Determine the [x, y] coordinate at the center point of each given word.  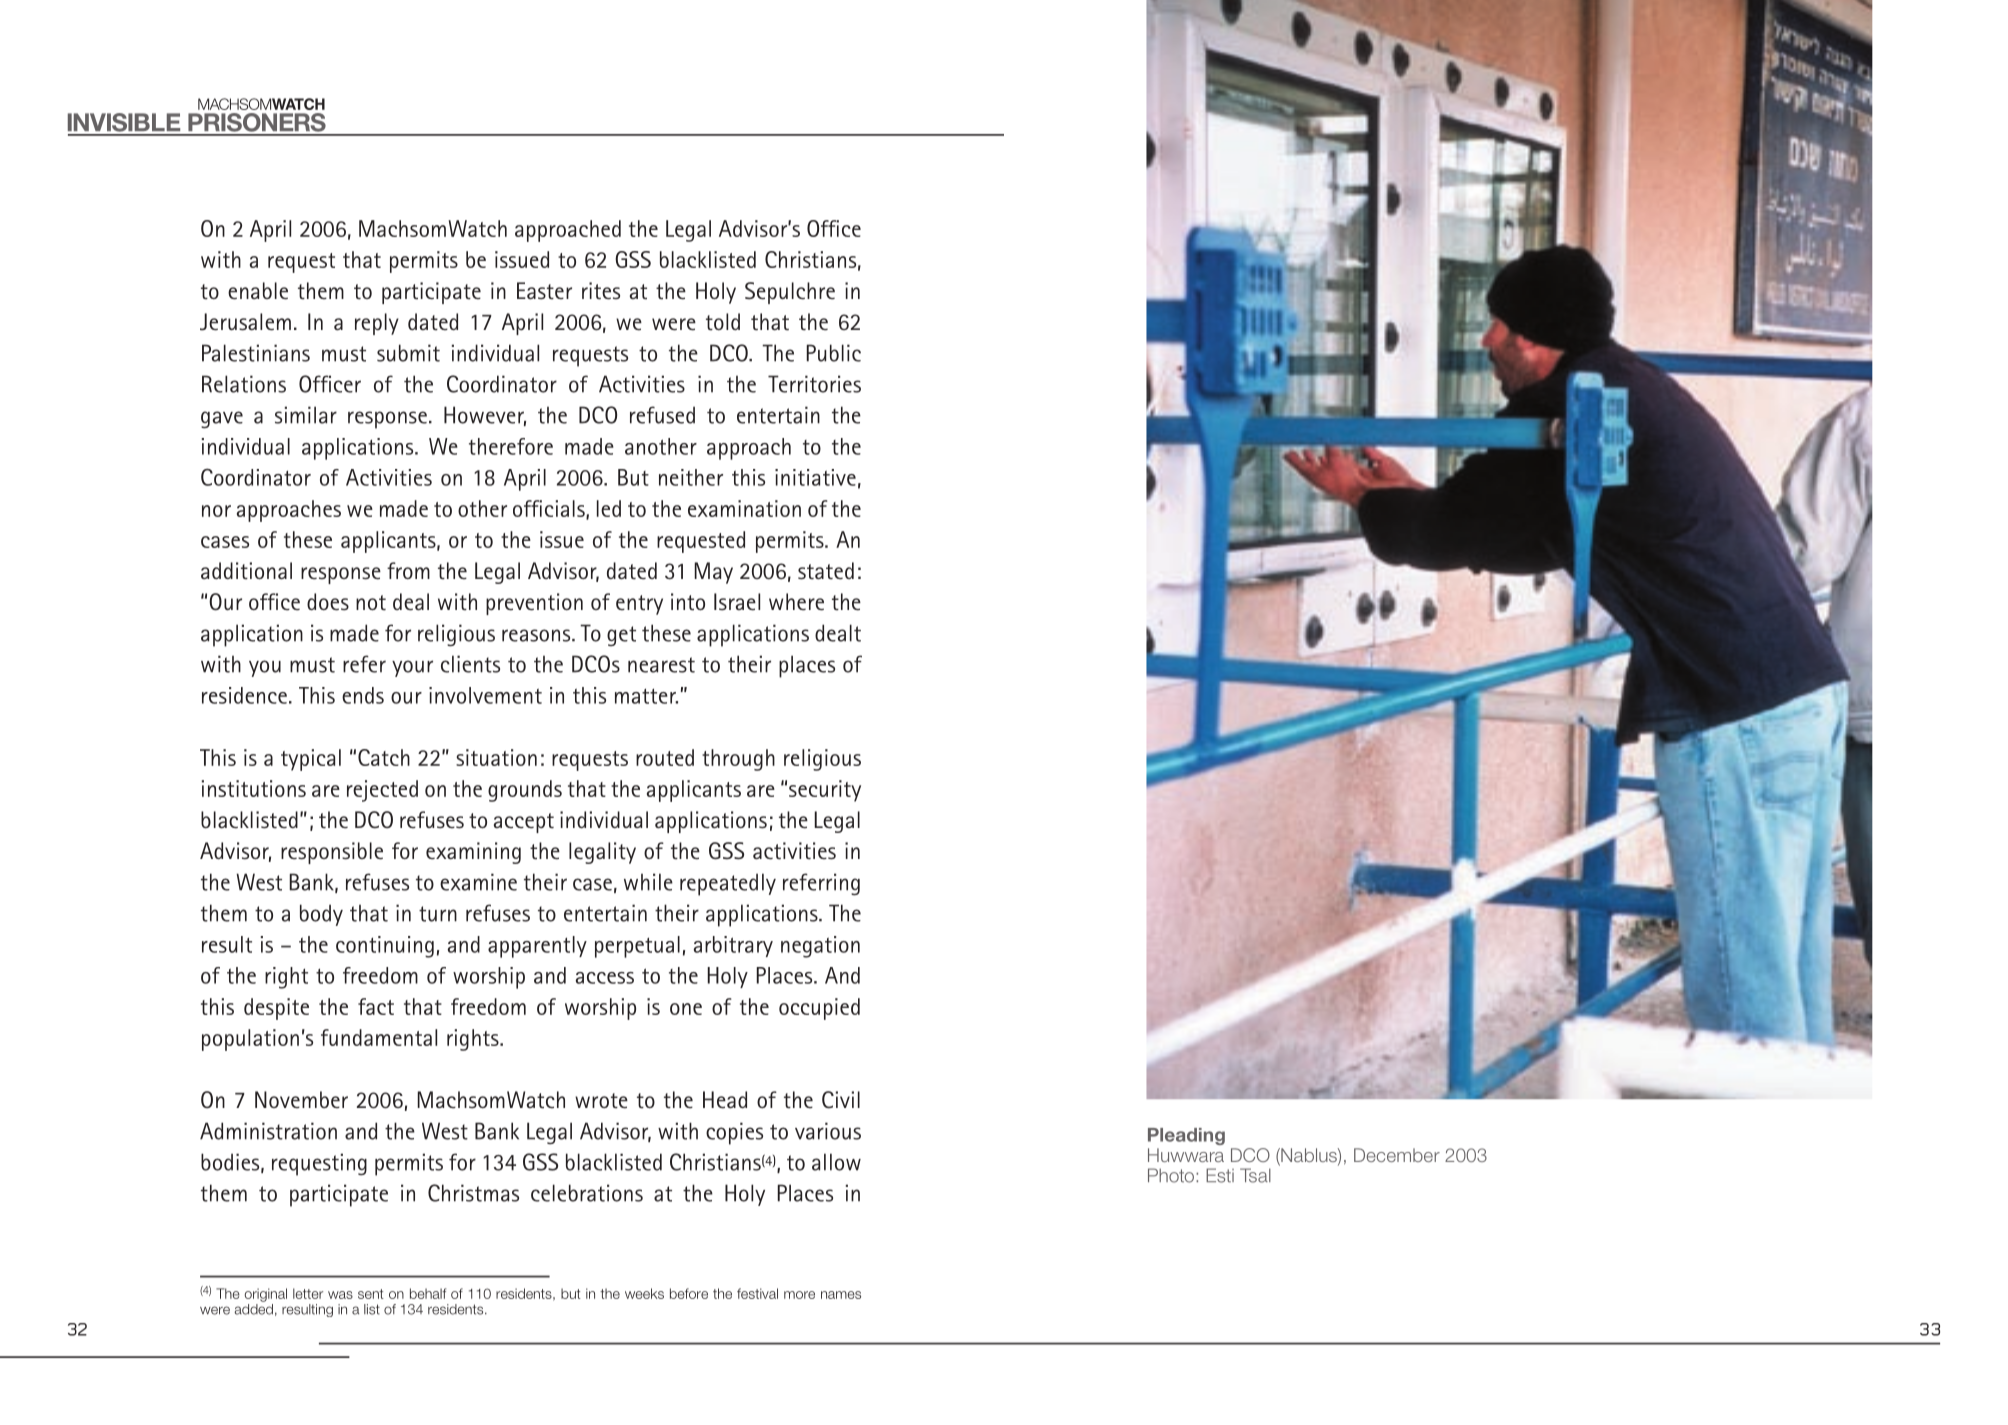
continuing [385, 947]
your [412, 668]
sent [371, 1294]
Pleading [1186, 1136]
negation [820, 947]
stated [826, 571]
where [796, 602]
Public [834, 353]
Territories [814, 384]
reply [377, 324]
